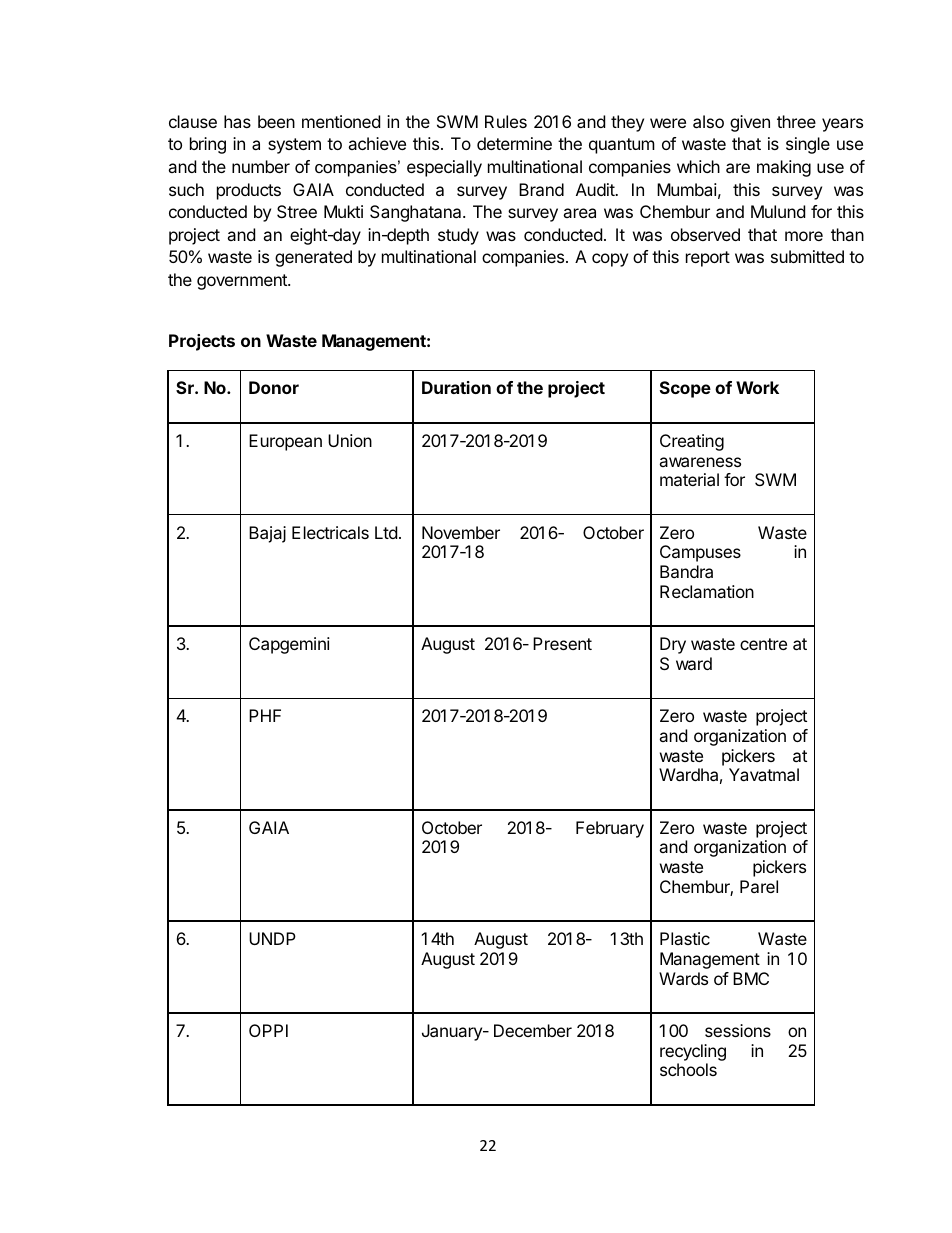 This document has width=952, height=1233. What do you see at coordinates (693, 1052) in the document?
I see `recycling` at bounding box center [693, 1052].
